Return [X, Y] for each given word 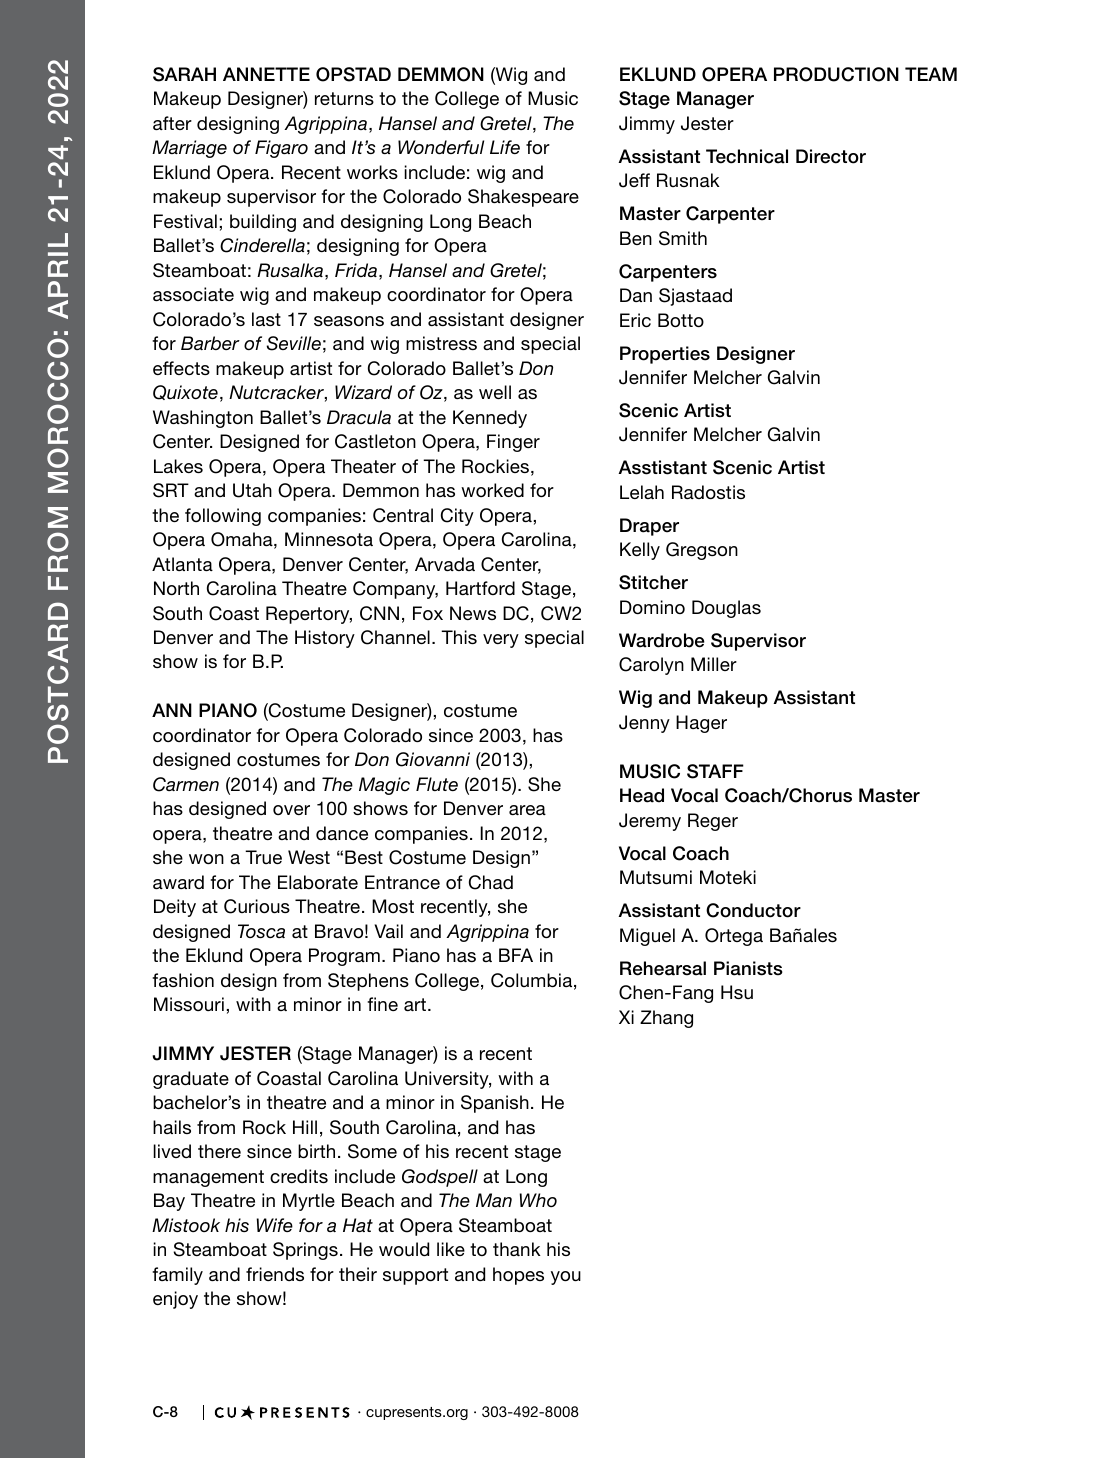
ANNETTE [266, 74]
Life [505, 147]
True [263, 857]
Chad [491, 882]
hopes [518, 1276]
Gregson [702, 551]
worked [492, 490]
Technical [747, 156]
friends [275, 1274]
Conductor [753, 910]
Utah [252, 490]
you [566, 1278]
